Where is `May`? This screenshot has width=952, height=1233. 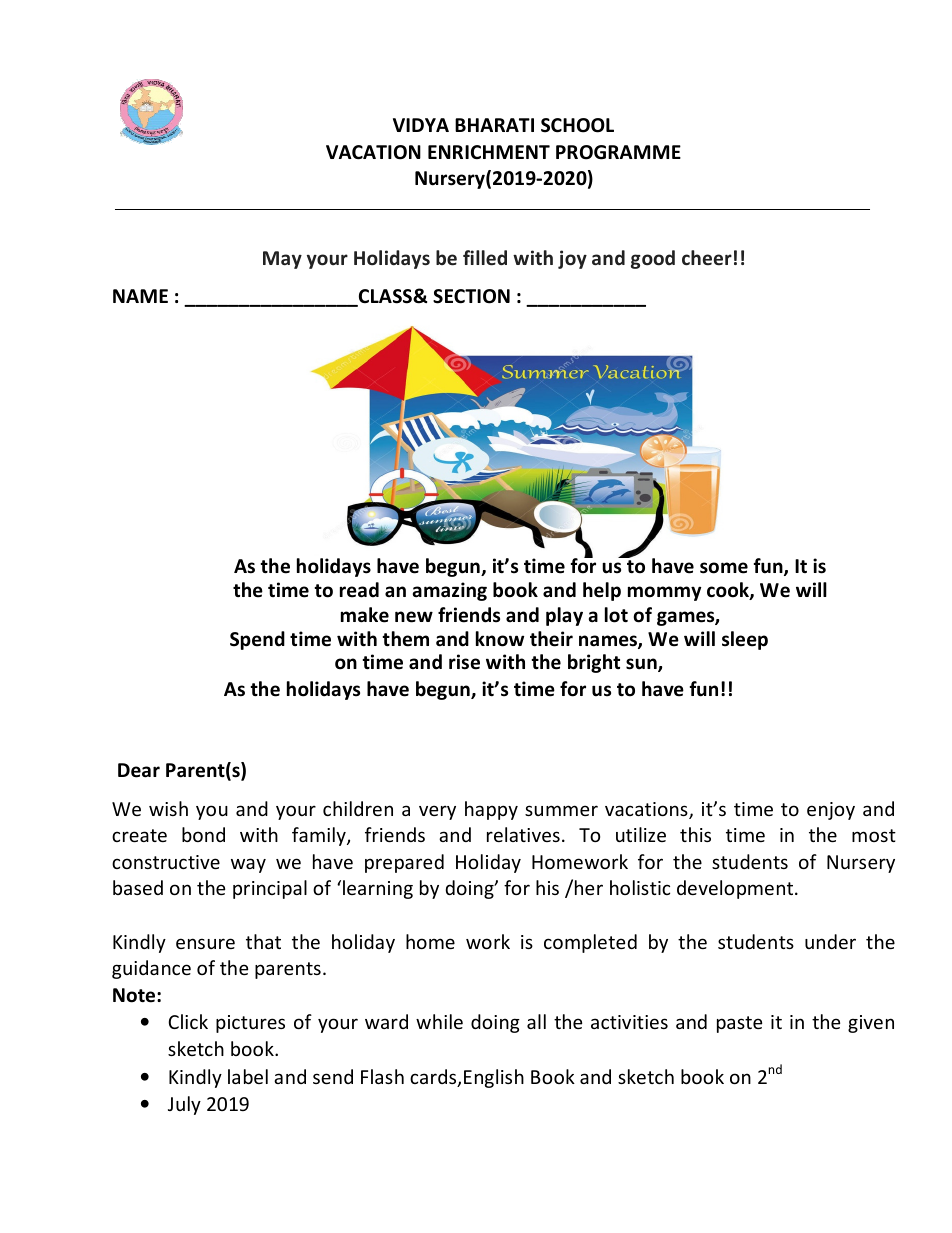
May is located at coordinates (282, 260).
